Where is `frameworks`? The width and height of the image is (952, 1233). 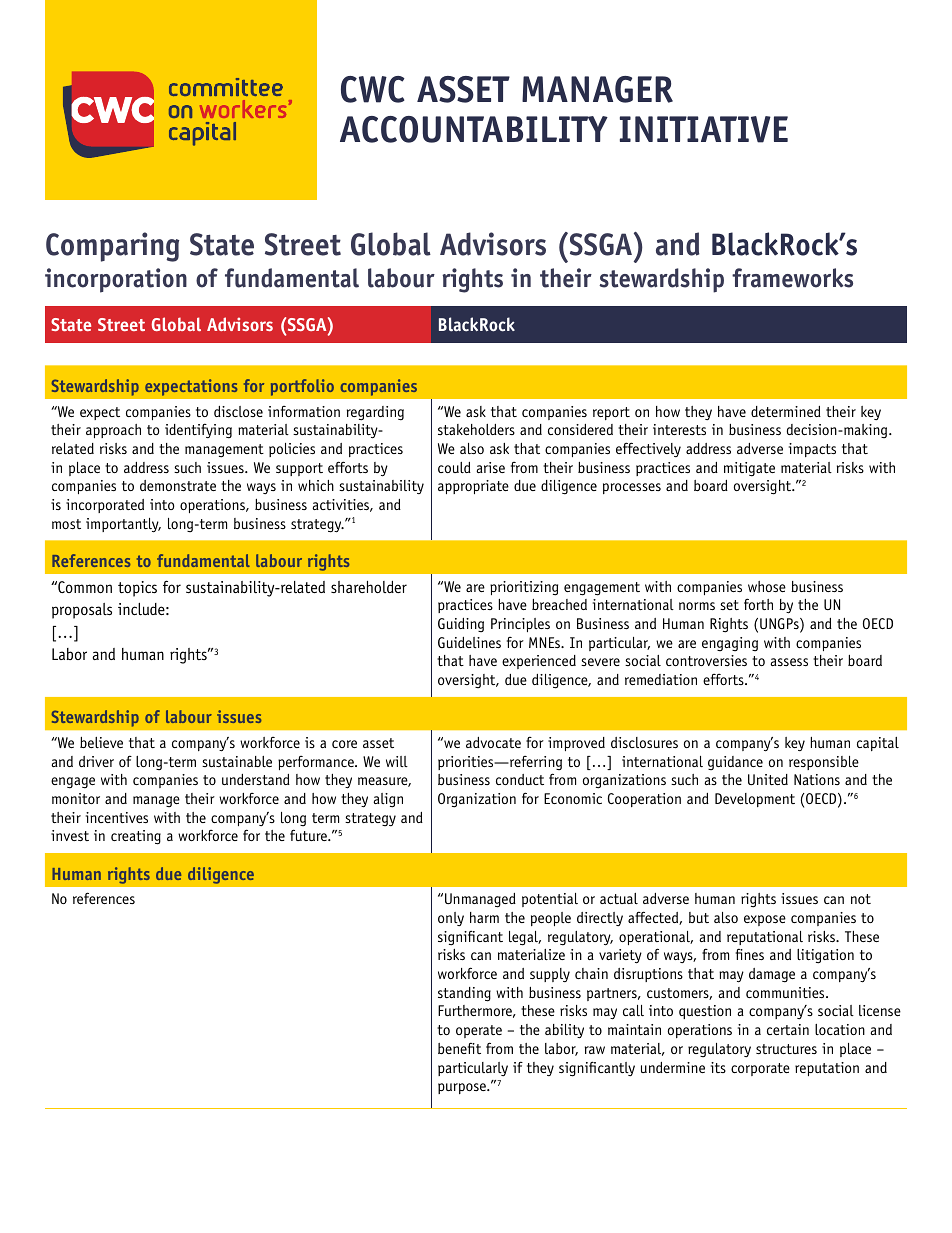 frameworks is located at coordinates (792, 278).
